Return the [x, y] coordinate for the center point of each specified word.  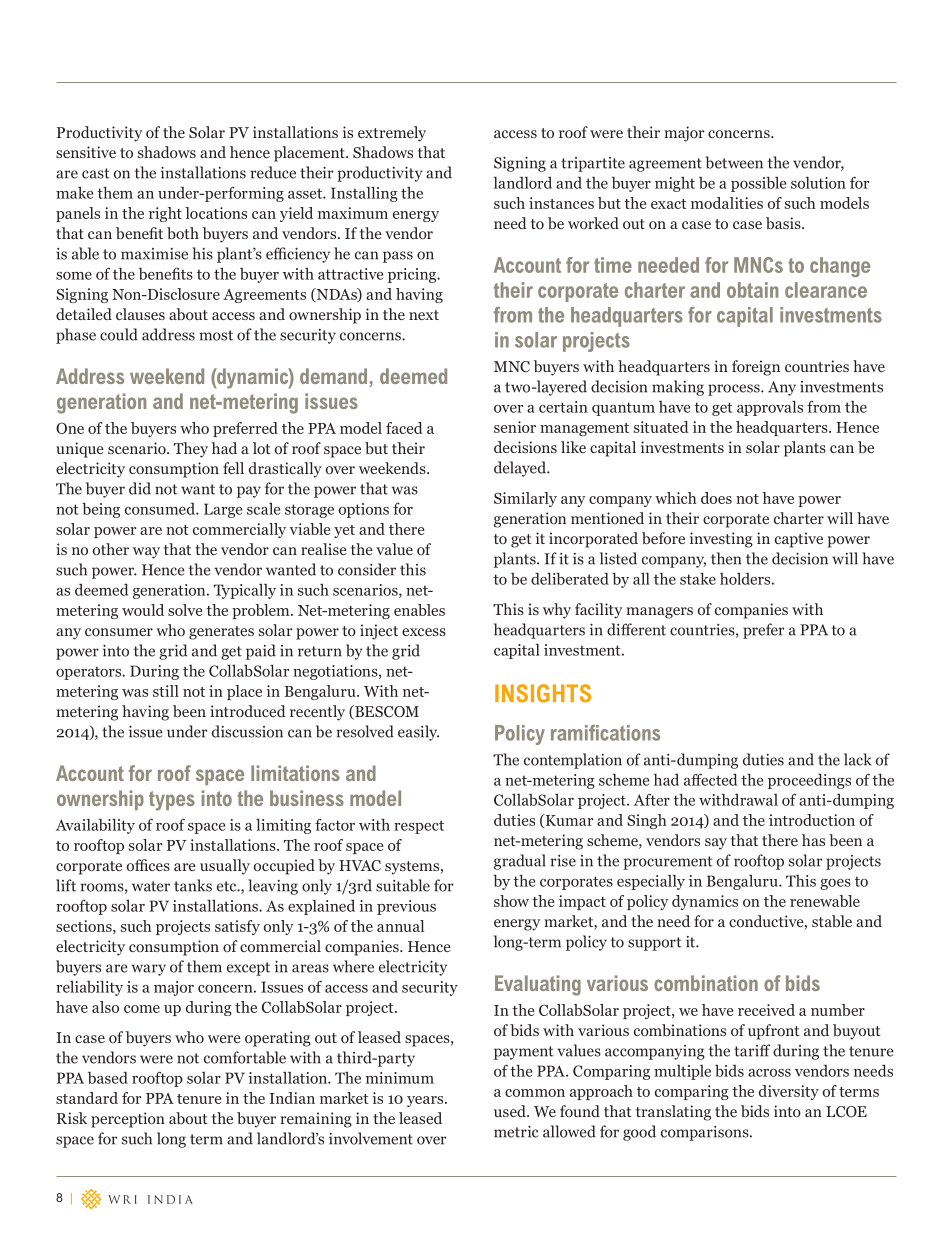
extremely [392, 134]
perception [128, 1120]
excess [424, 632]
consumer [119, 632]
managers [659, 613]
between [734, 162]
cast [96, 173]
